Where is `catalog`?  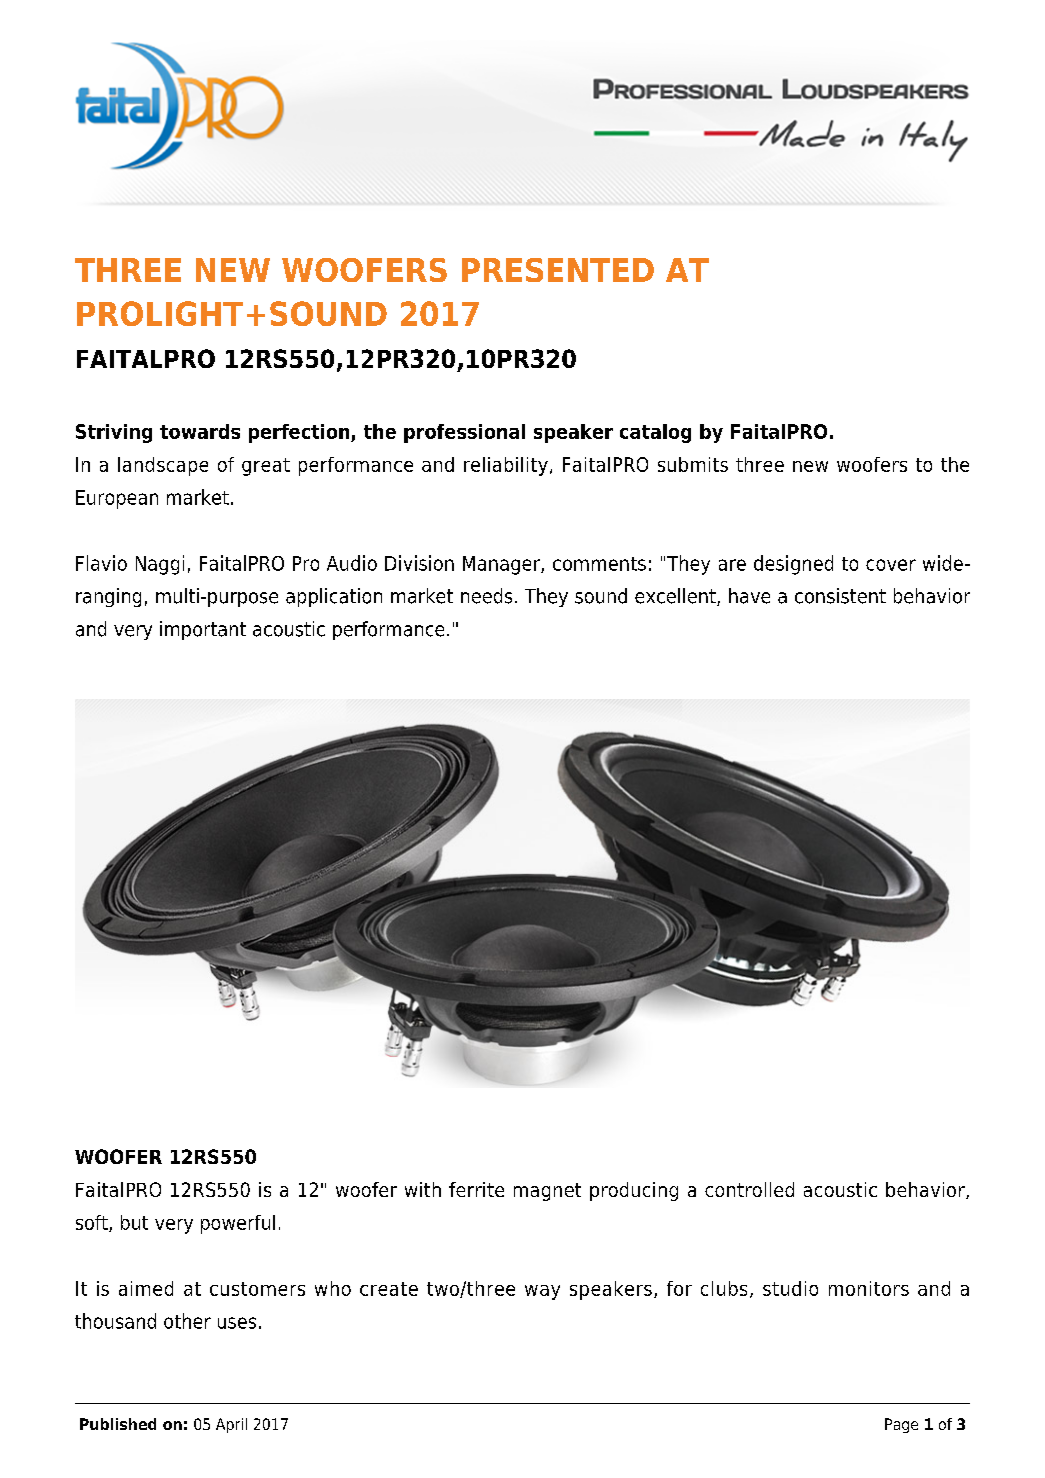 catalog is located at coordinates (655, 433).
